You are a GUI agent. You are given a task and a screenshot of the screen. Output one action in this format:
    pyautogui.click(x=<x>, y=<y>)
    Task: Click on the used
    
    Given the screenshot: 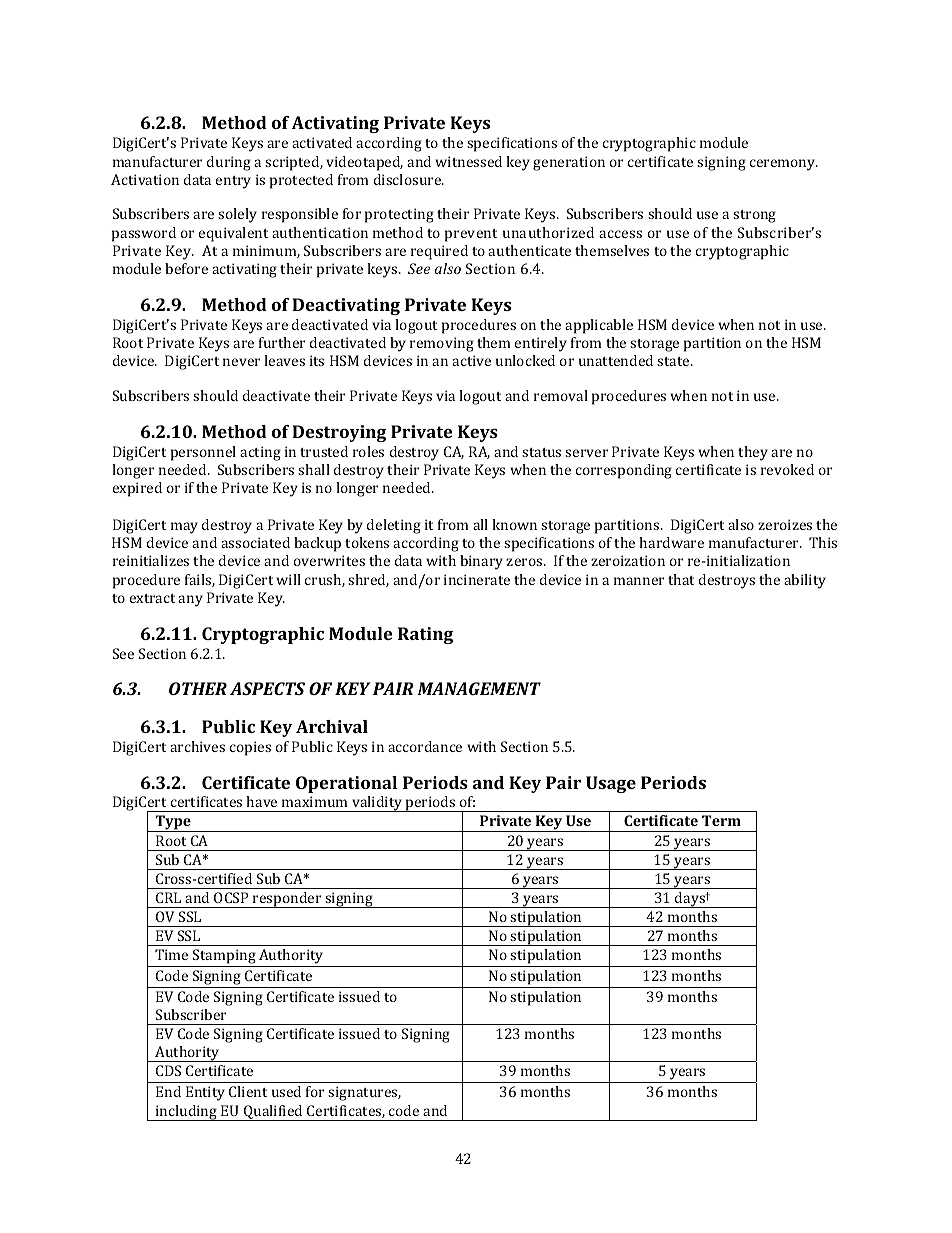 What is the action you would take?
    pyautogui.click(x=286, y=1091)
